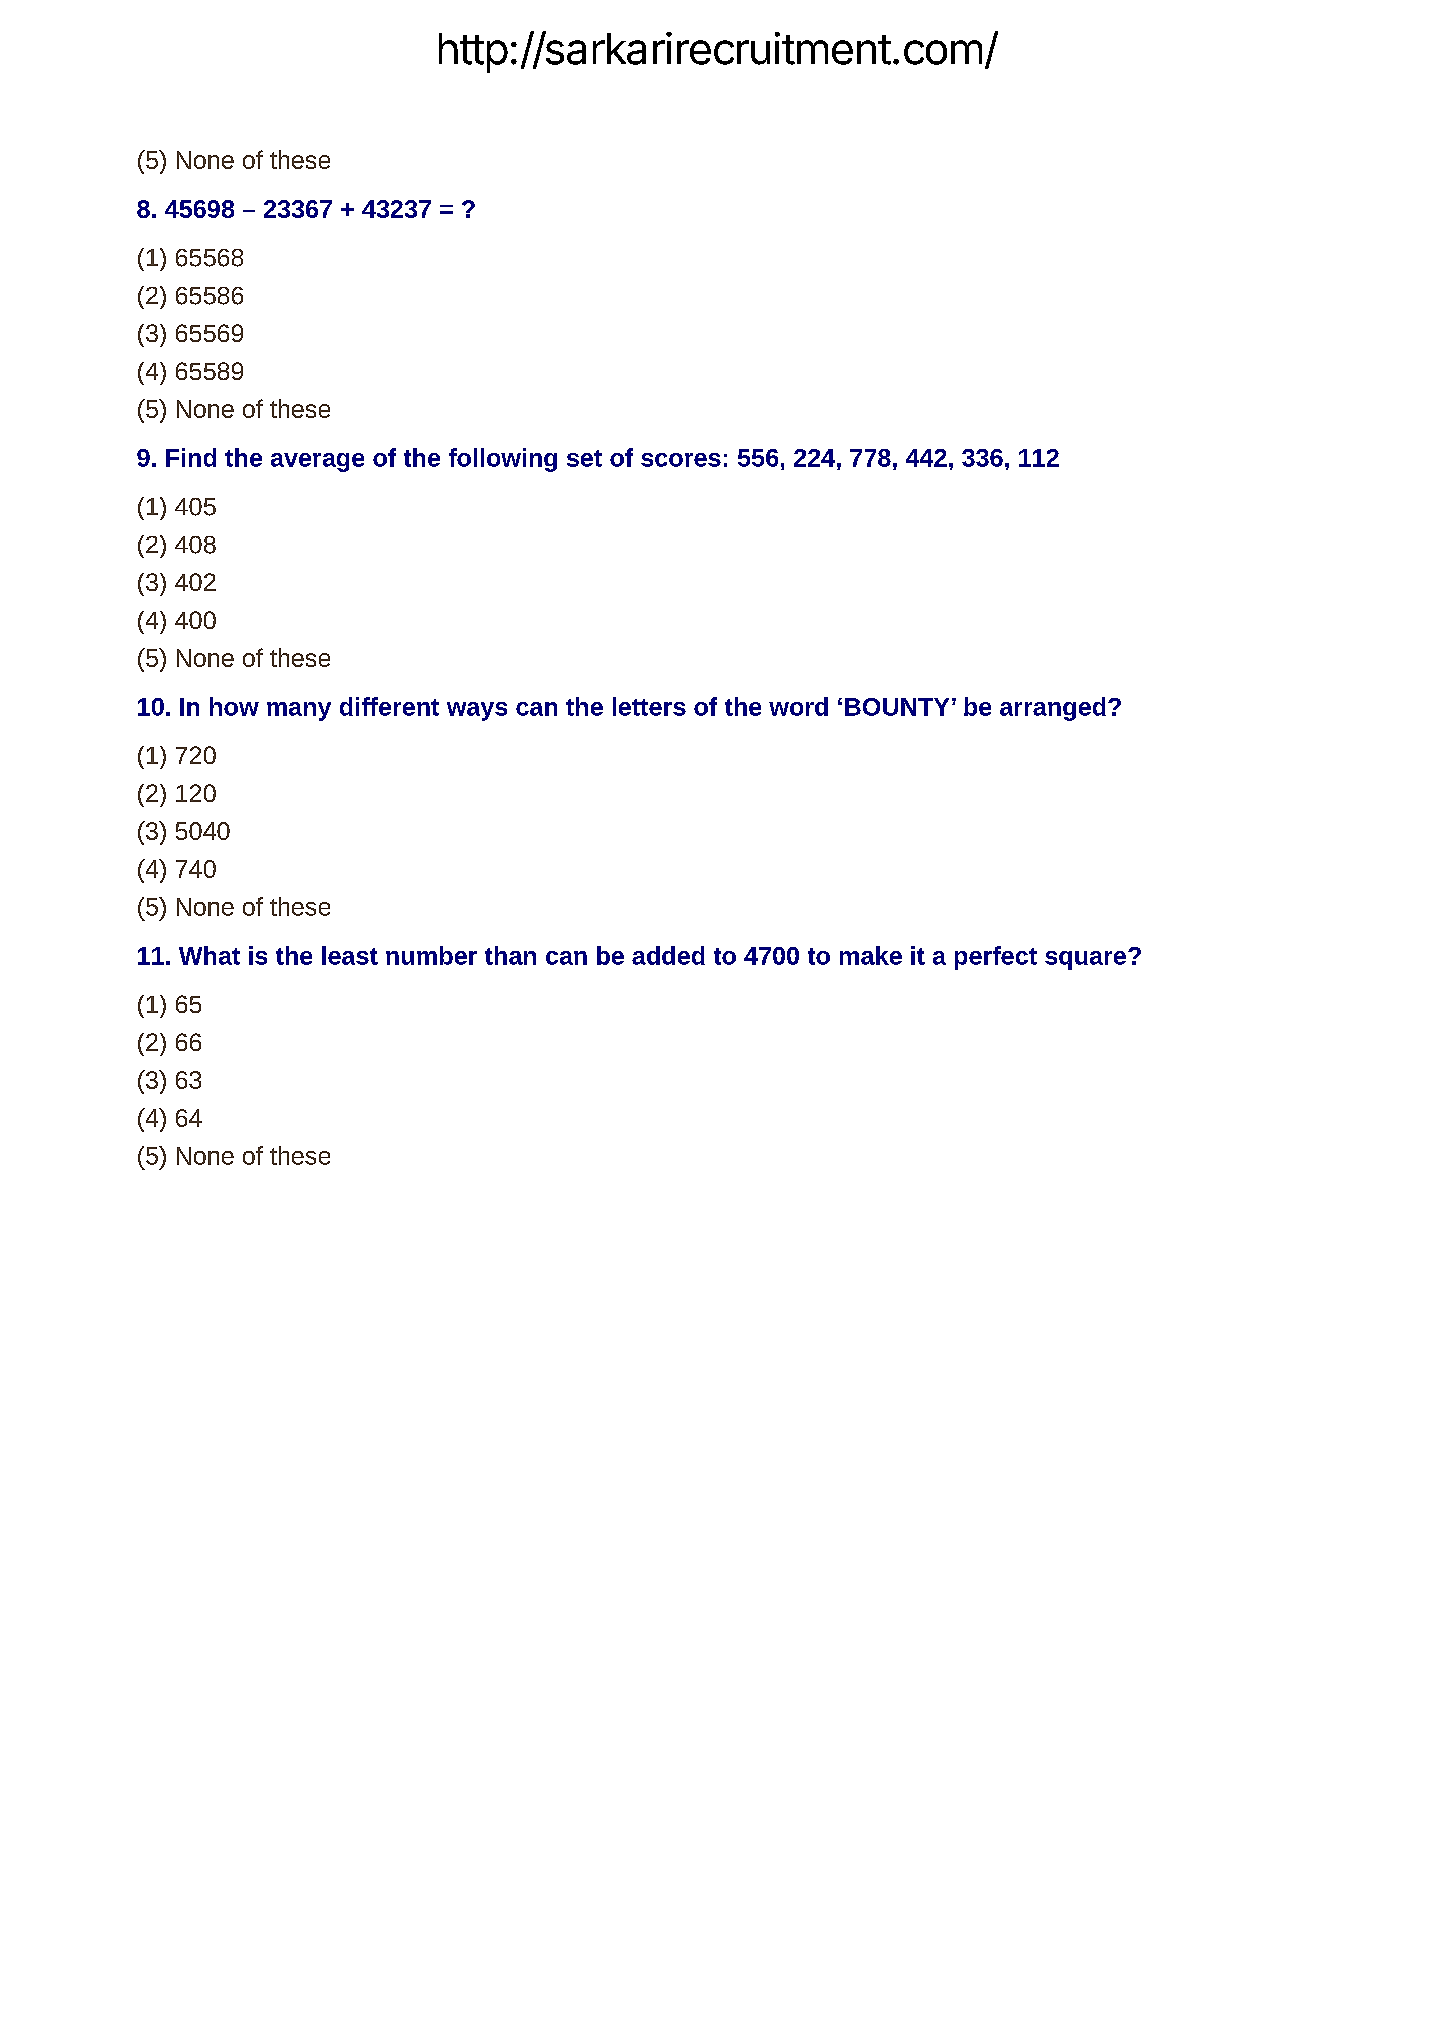  What do you see at coordinates (681, 460) in the screenshot?
I see `scores` at bounding box center [681, 460].
